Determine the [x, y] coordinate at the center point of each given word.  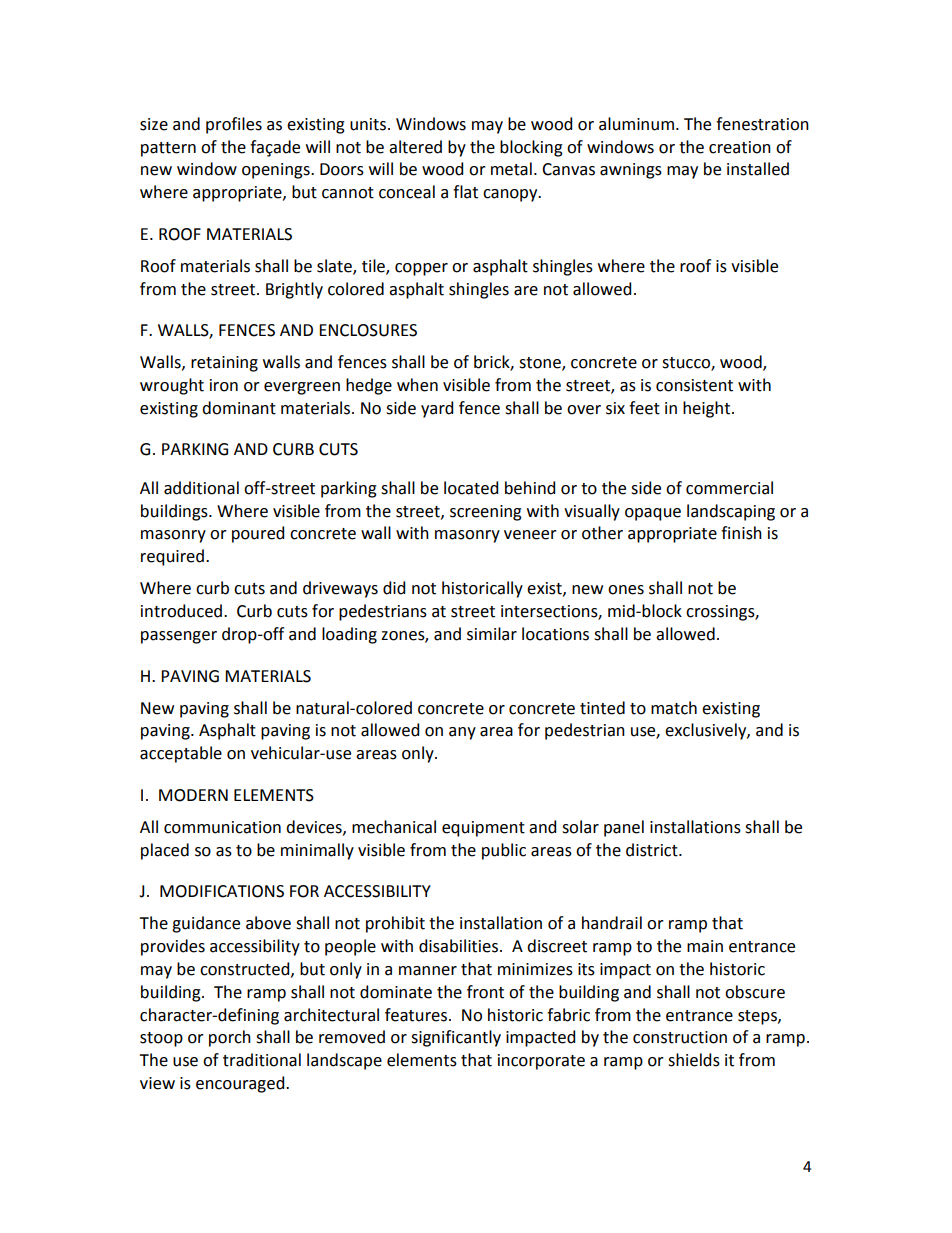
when [417, 385]
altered [415, 147]
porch [230, 1038]
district [653, 850]
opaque [653, 514]
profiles [234, 125]
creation [740, 147]
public [504, 851]
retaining [224, 364]
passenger [179, 637]
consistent [694, 385]
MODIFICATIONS [222, 891]
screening [486, 513]
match [674, 708]
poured [258, 534]
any [462, 733]
